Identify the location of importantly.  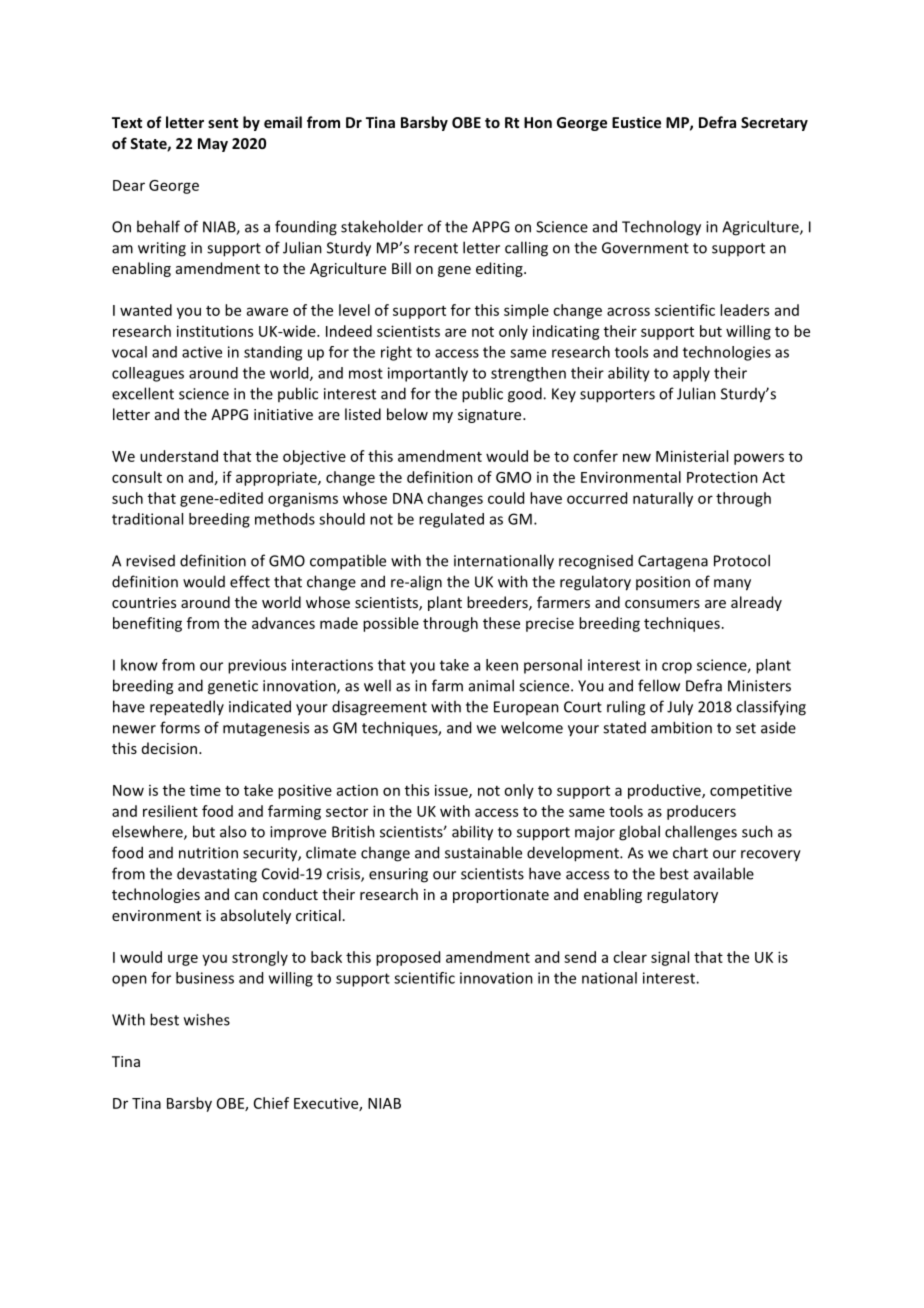
(428, 374).
